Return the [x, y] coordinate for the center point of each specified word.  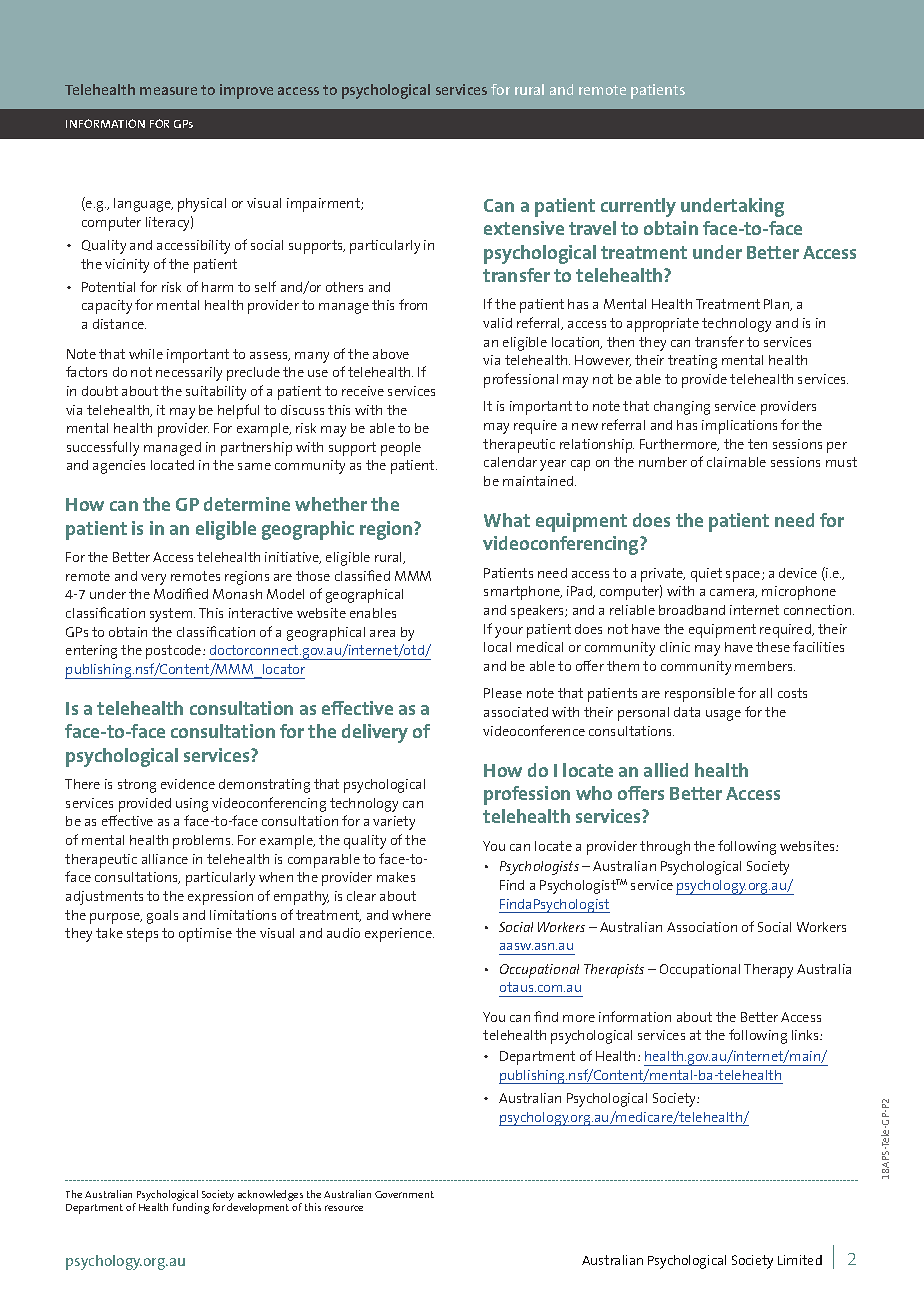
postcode [175, 652]
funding [191, 1208]
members [765, 666]
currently [638, 207]
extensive [524, 228]
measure [168, 91]
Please [503, 693]
